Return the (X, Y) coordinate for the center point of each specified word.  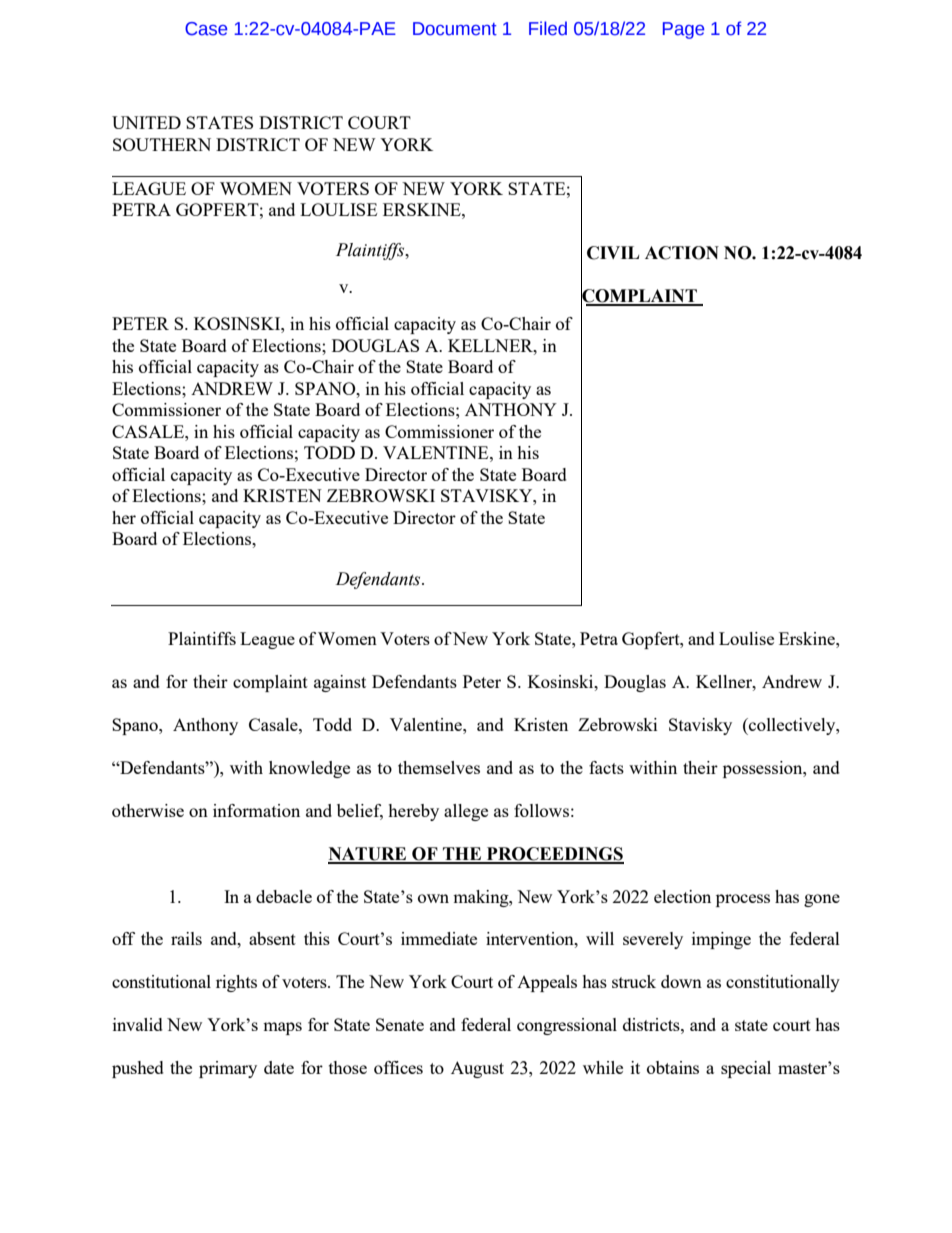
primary (228, 1069)
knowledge (309, 769)
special (746, 1069)
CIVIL (613, 253)
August (477, 1069)
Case (206, 29)
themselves (439, 767)
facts (606, 767)
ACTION (682, 253)
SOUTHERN (162, 144)
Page (683, 30)
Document (455, 29)
